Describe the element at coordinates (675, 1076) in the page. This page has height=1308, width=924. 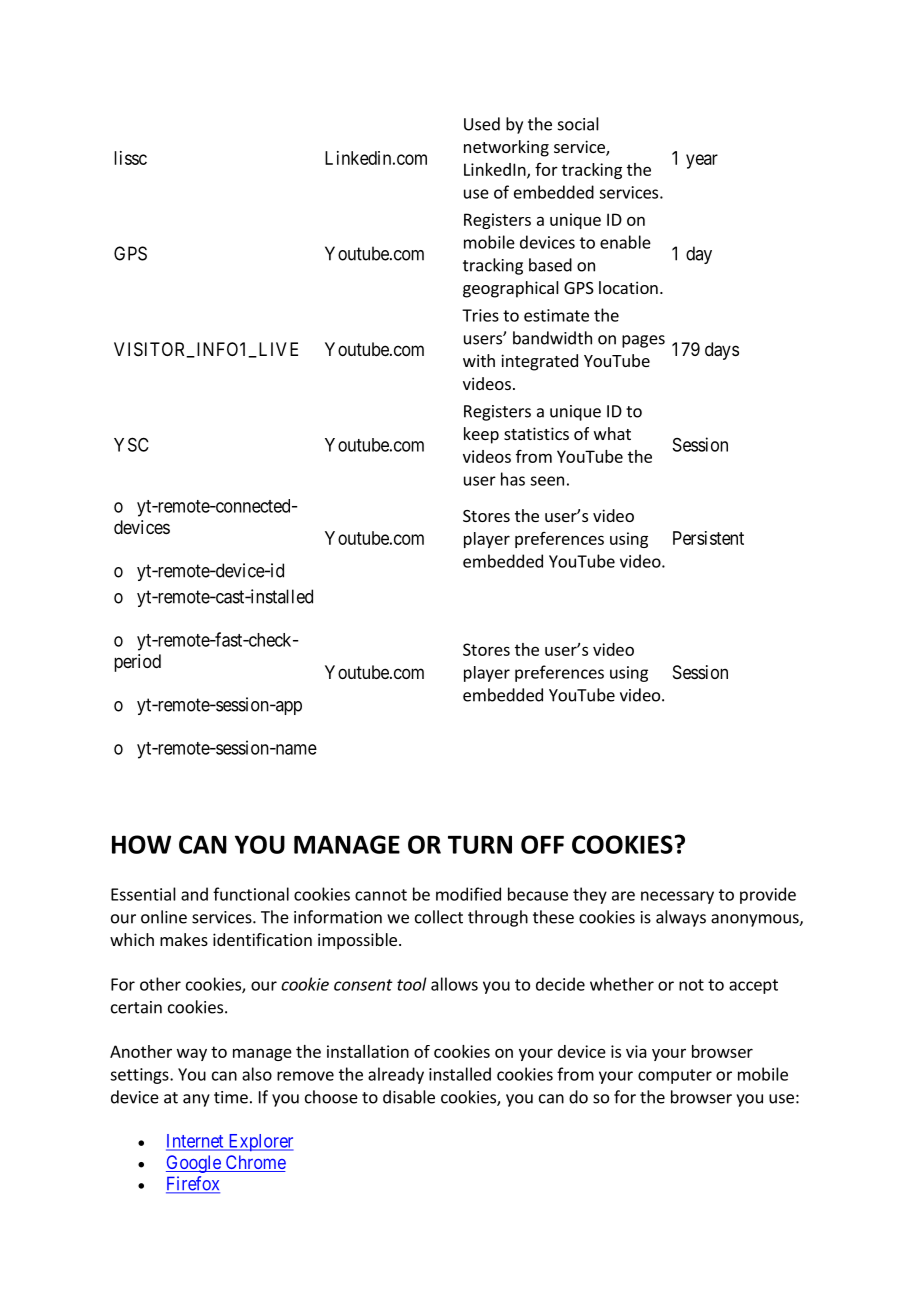
I see `computer` at that location.
